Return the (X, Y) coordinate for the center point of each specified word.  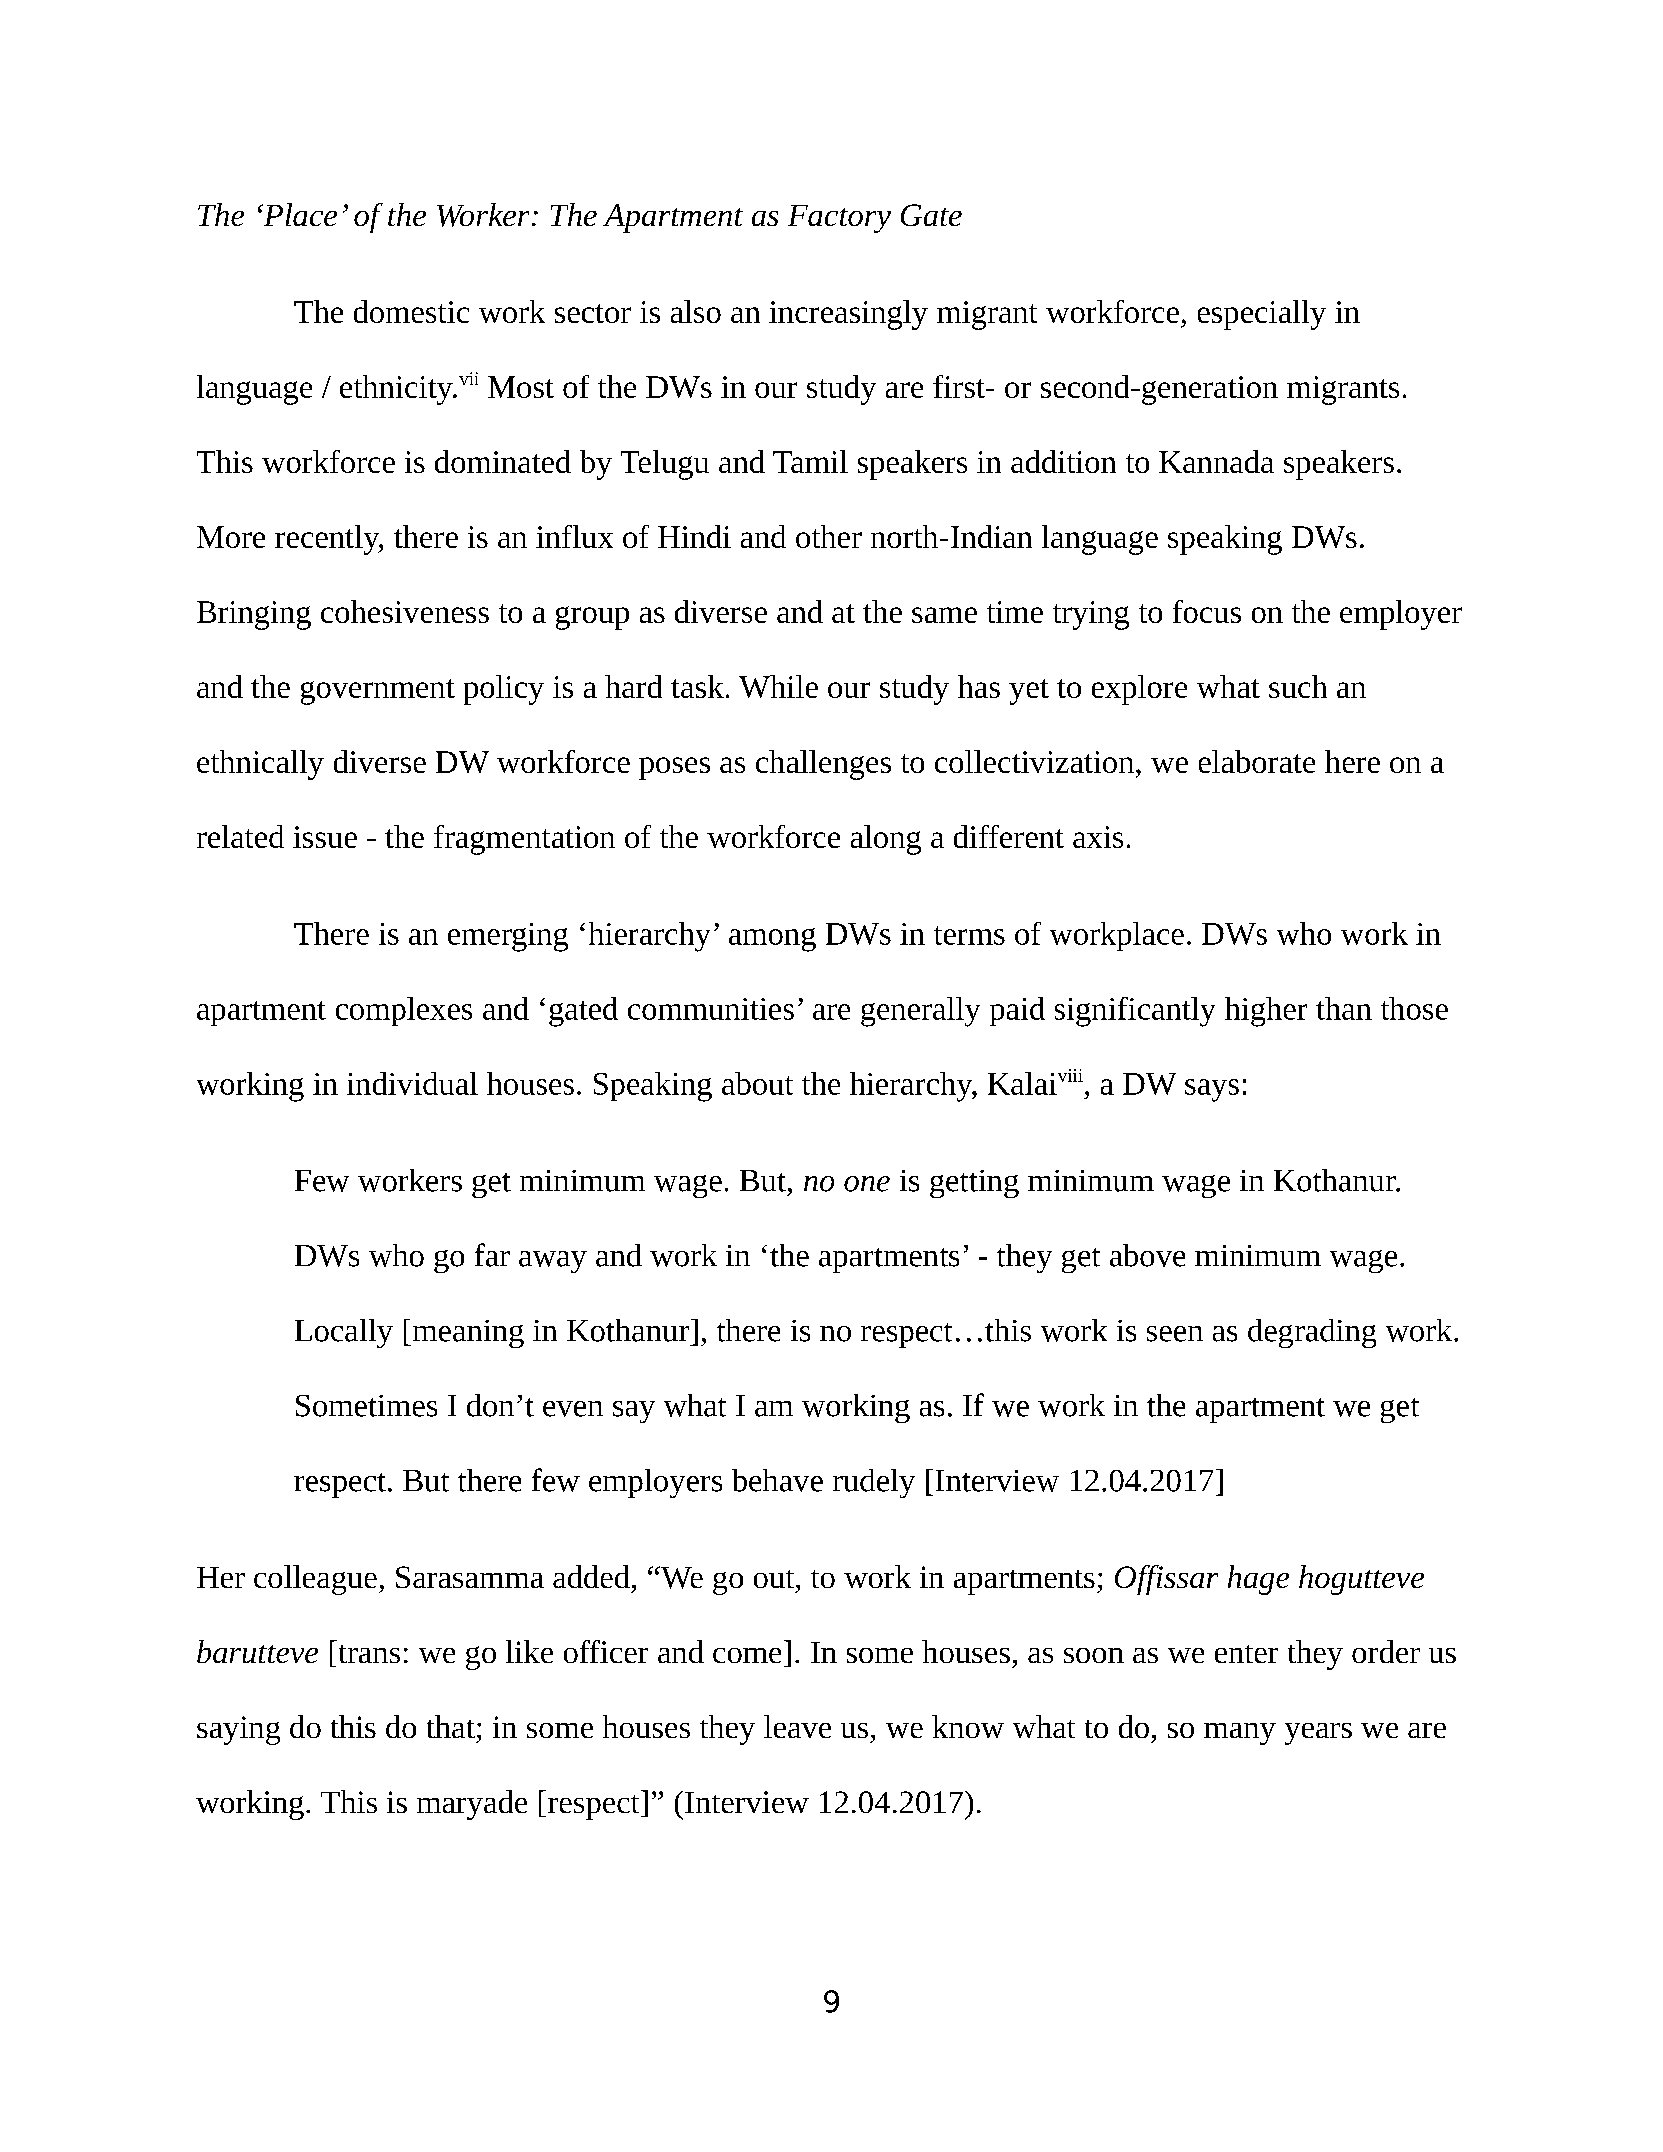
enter (1246, 1654)
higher (1266, 1012)
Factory (839, 219)
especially (1262, 315)
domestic (411, 311)
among (772, 940)
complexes (404, 1011)
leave (797, 1726)
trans (369, 1654)
